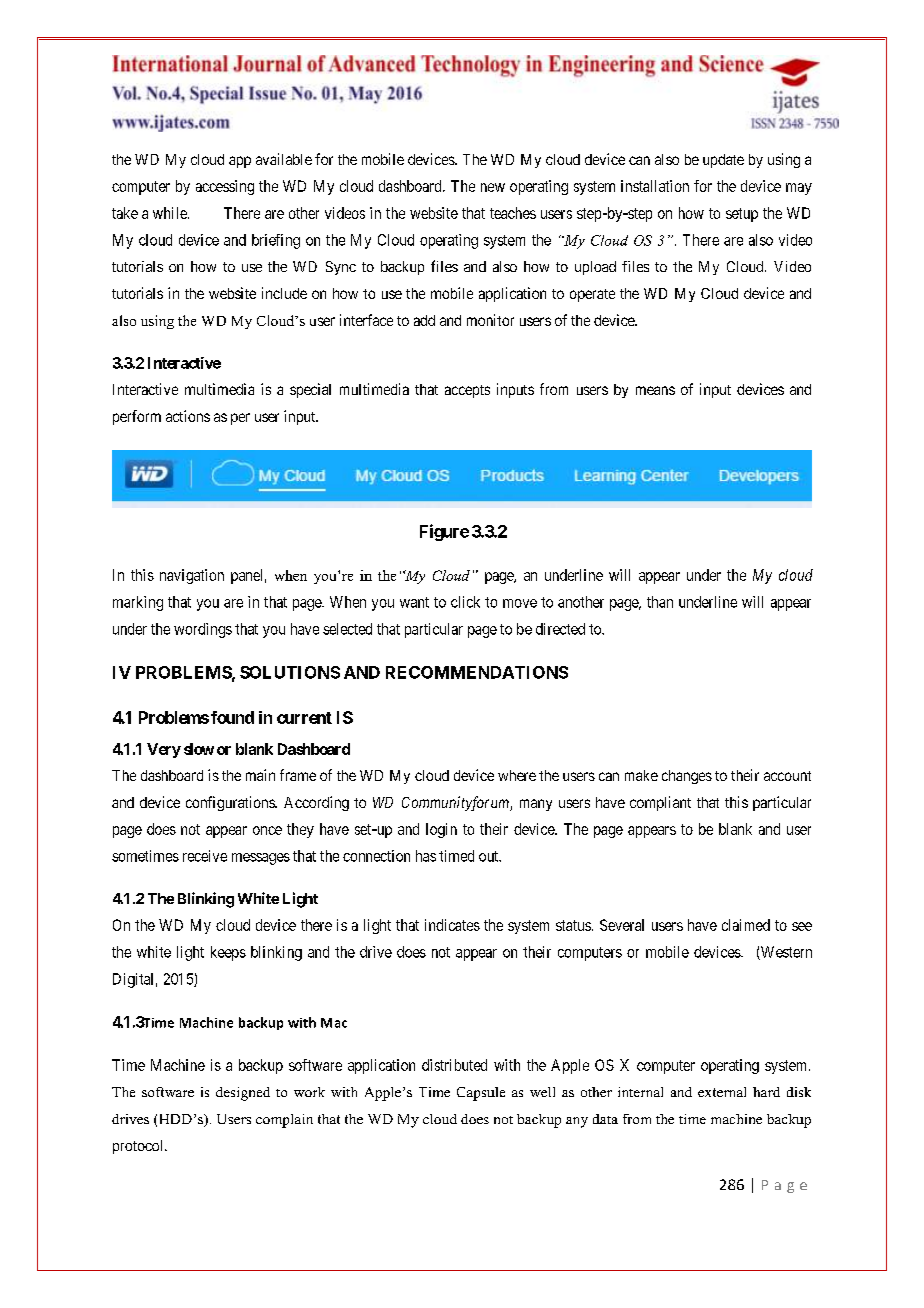 This screenshot has height=1308, width=924. Describe the element at coordinates (467, 391) in the screenshot. I see `accepts` at that location.
